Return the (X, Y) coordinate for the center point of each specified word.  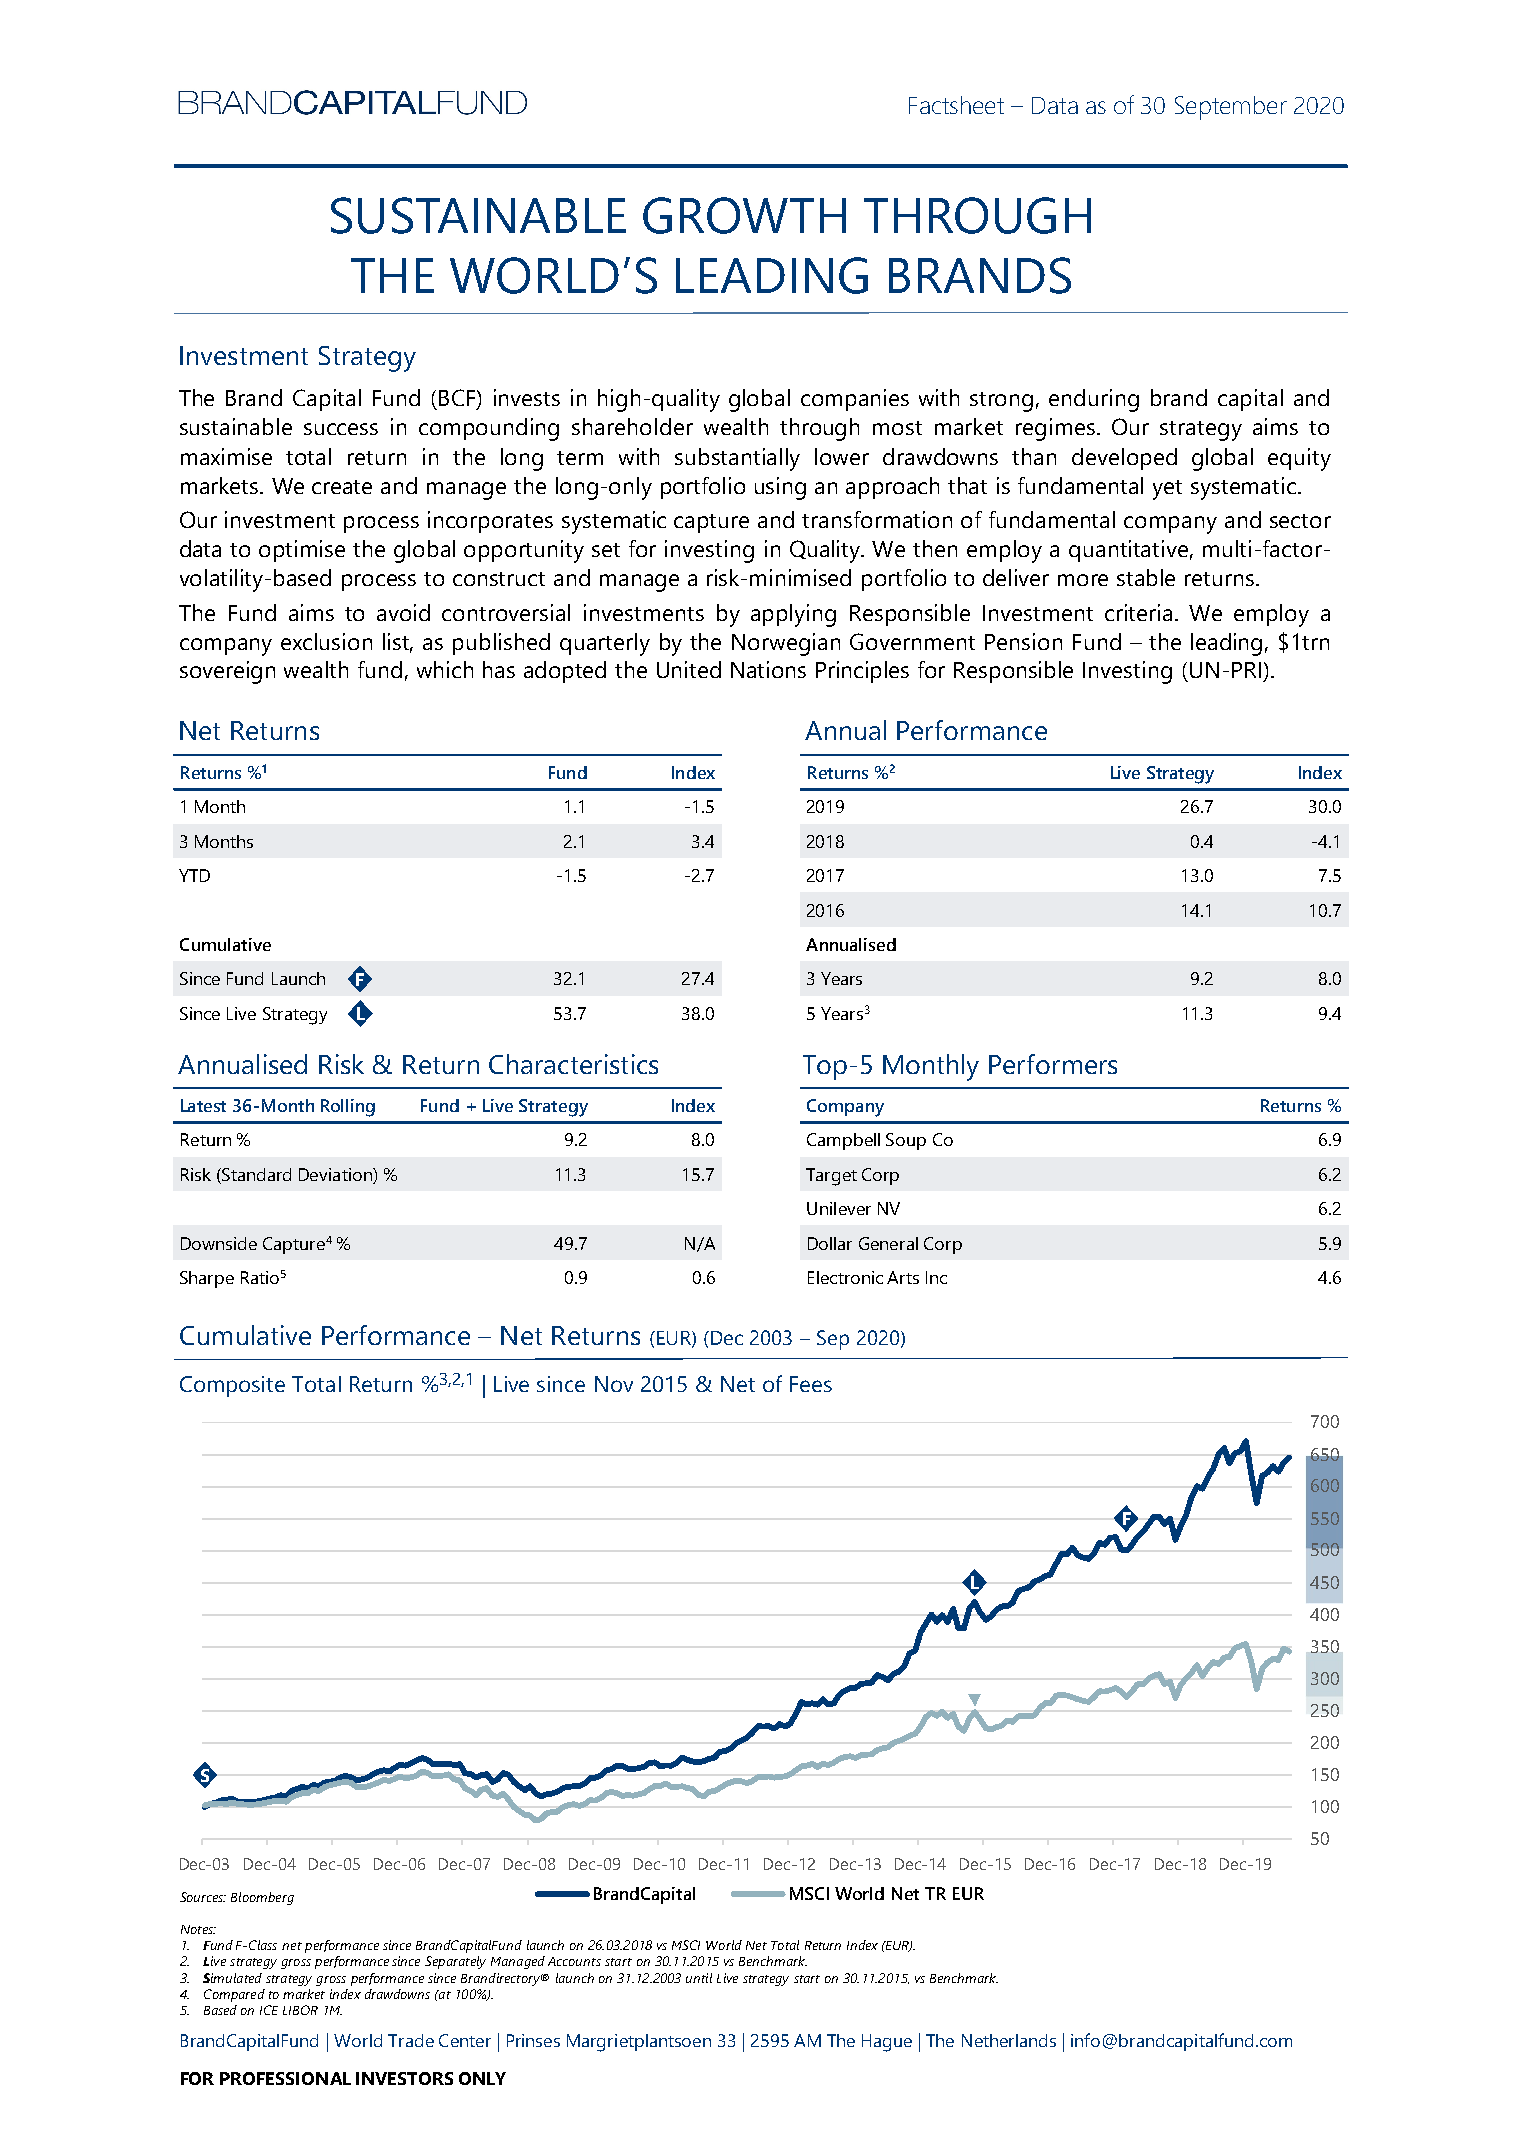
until (699, 1978)
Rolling (348, 1108)
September (1231, 108)
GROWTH (744, 215)
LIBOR (300, 2010)
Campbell (843, 1141)
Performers (1053, 1064)
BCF (458, 399)
